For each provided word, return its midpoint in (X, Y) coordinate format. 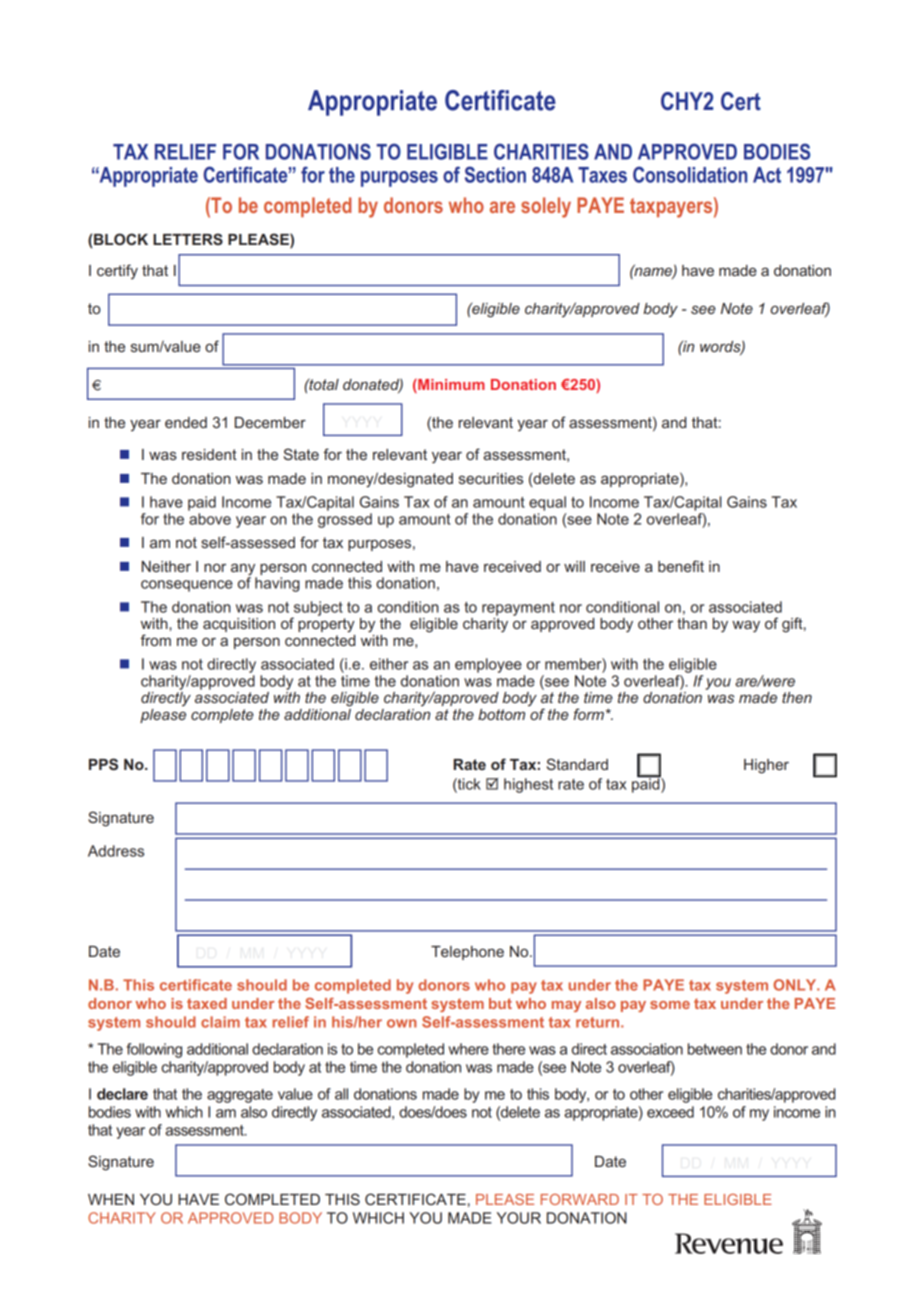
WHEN (111, 1199)
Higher (766, 766)
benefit (681, 566)
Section (495, 174)
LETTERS (188, 239)
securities (491, 478)
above (210, 519)
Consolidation (690, 174)
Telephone (467, 953)
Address (116, 851)
